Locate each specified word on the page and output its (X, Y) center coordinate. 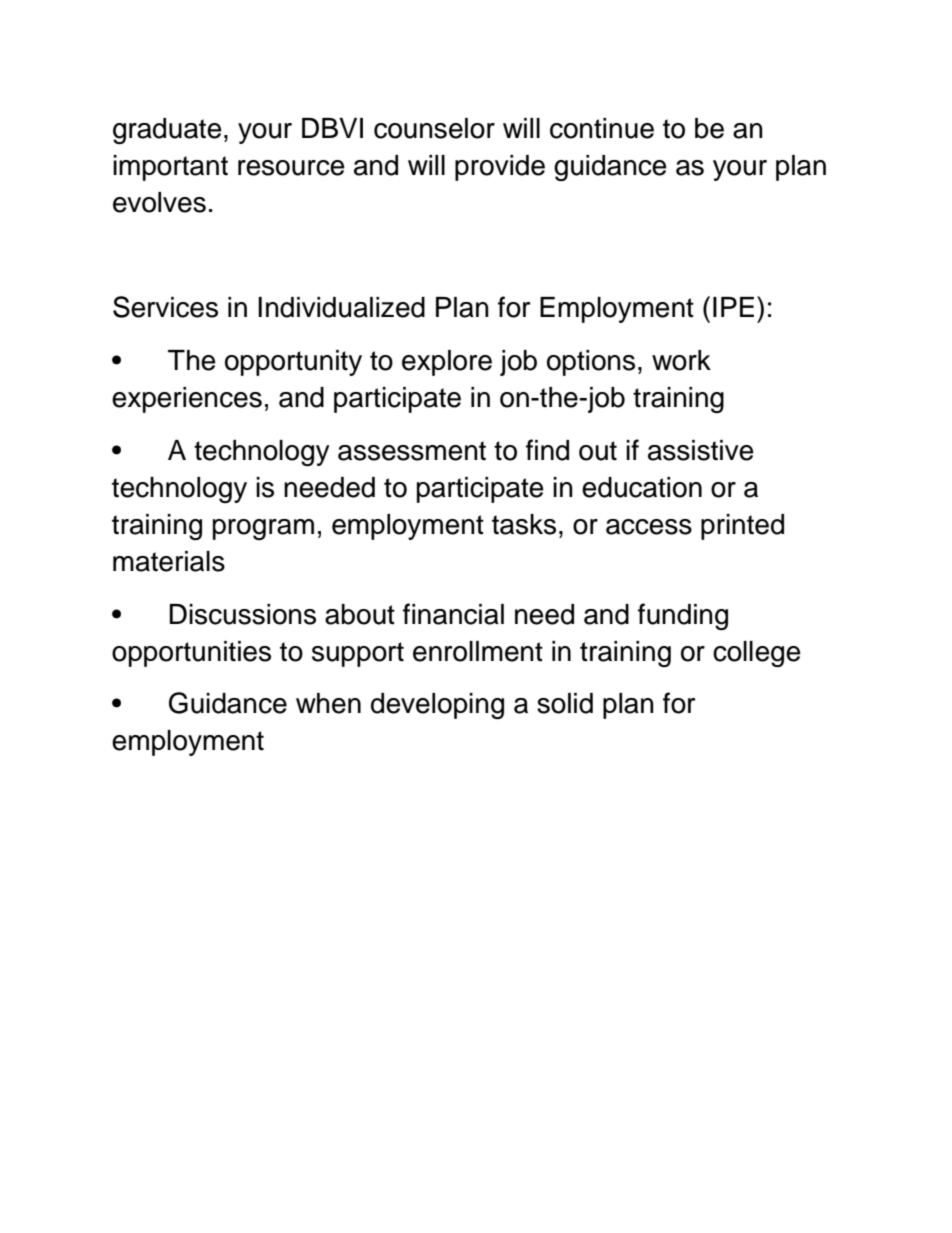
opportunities (191, 654)
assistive (701, 450)
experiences (187, 400)
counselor (434, 128)
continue (602, 128)
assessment (412, 451)
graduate (167, 131)
